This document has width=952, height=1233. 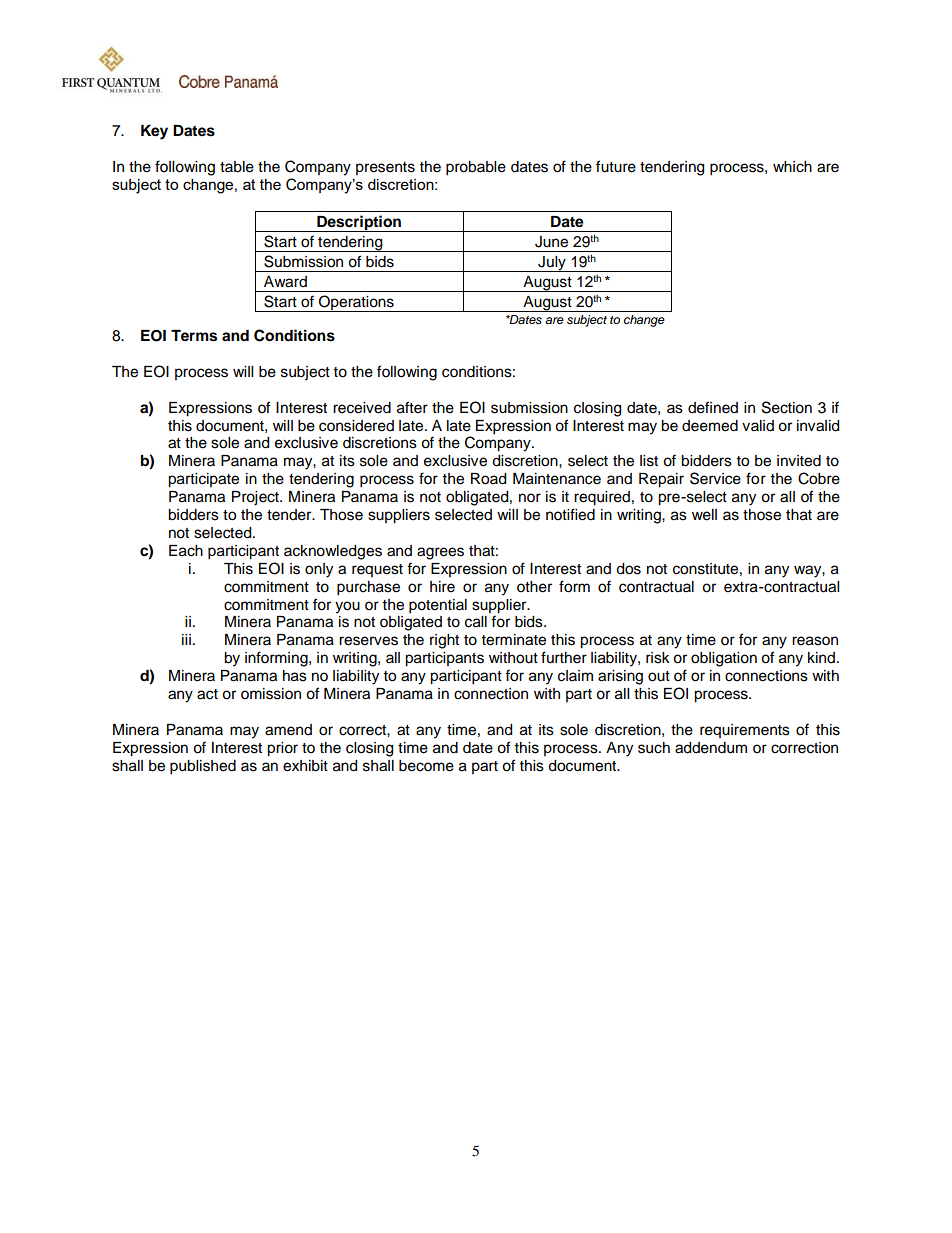 What do you see at coordinates (426, 766) in the document?
I see `become` at bounding box center [426, 766].
